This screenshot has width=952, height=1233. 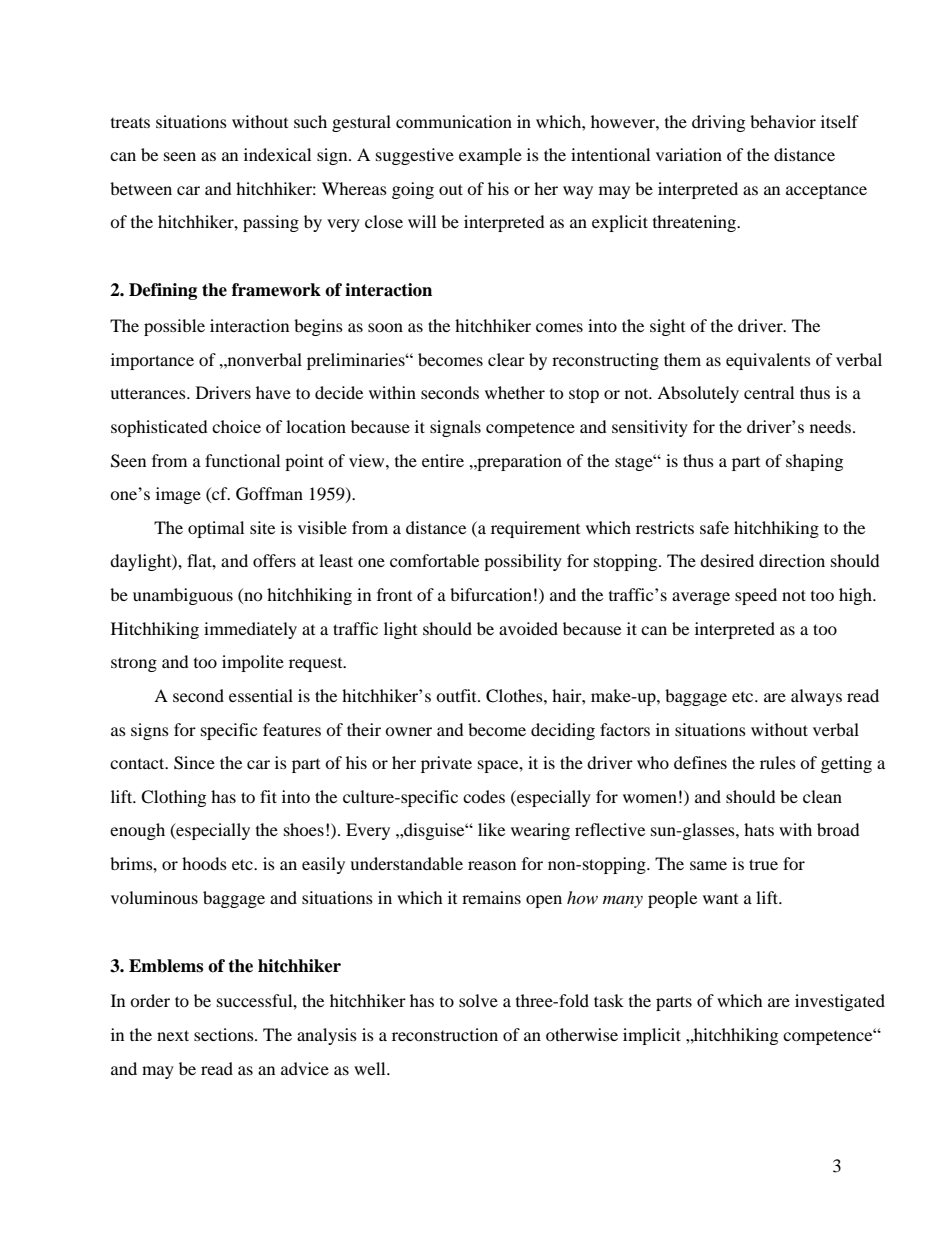 What do you see at coordinates (783, 121) in the screenshot?
I see `behavior` at bounding box center [783, 121].
